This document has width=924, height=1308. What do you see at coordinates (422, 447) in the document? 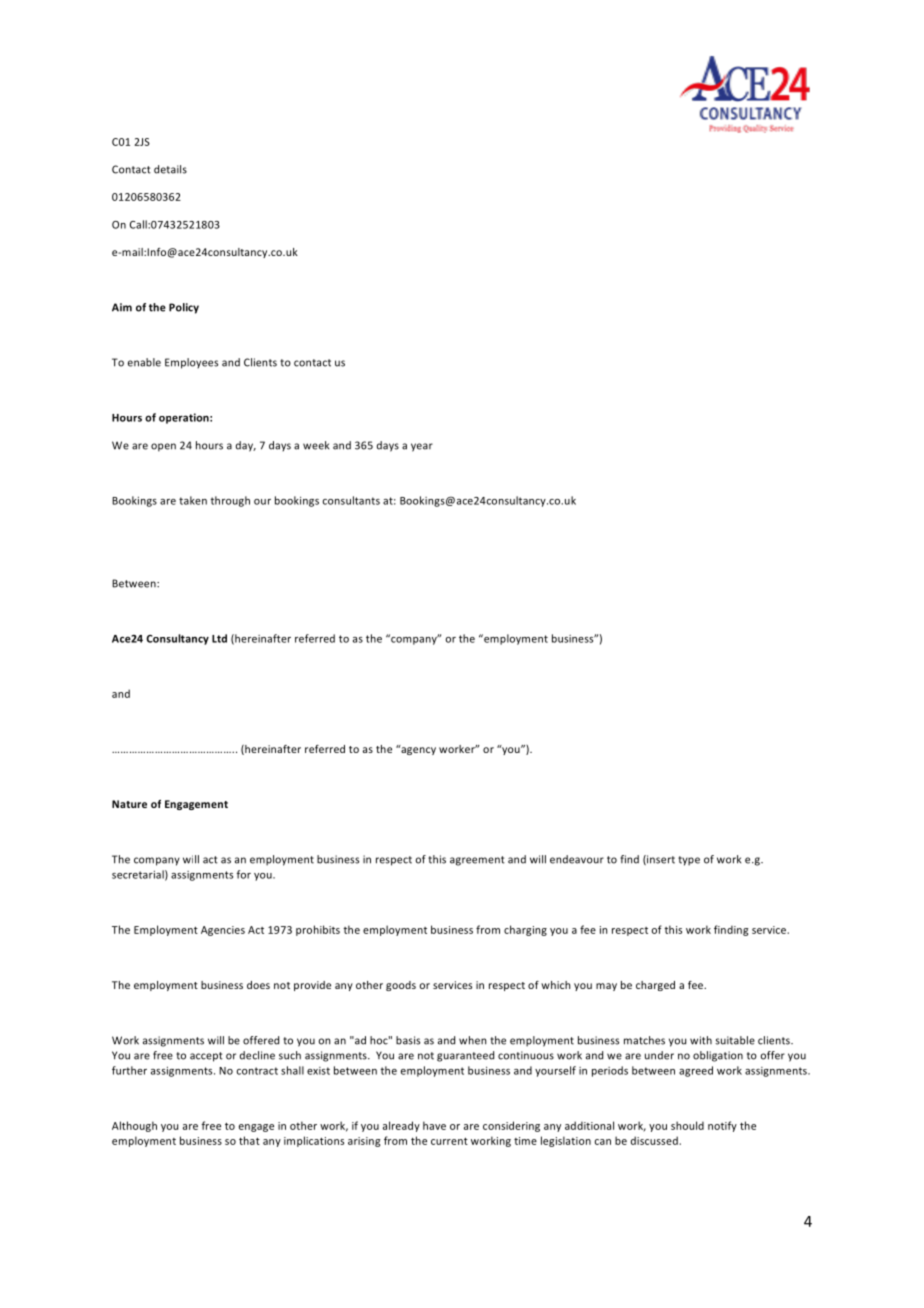
I see `year` at bounding box center [422, 447].
